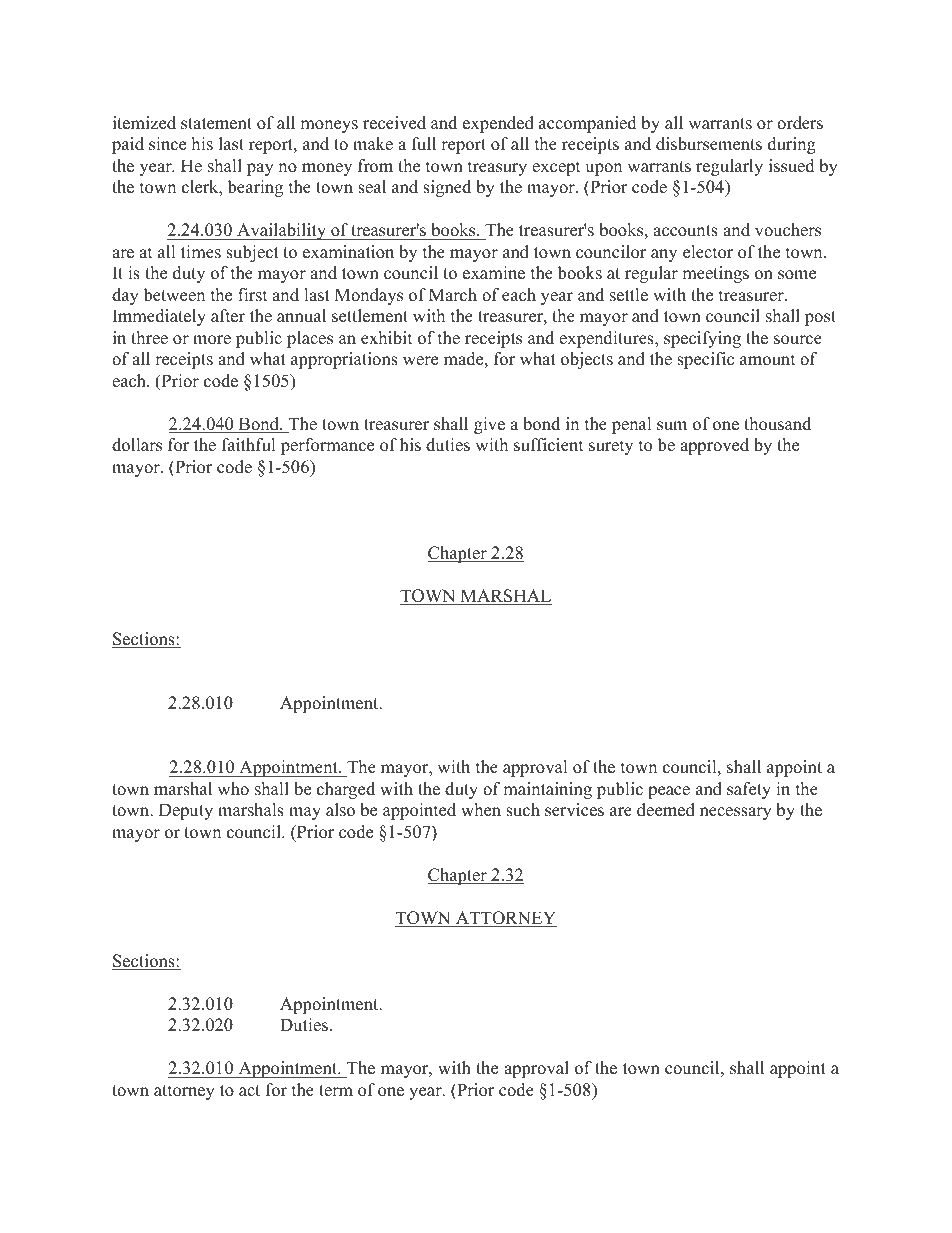 The image size is (952, 1233). I want to click on treasury, so click(497, 168).
